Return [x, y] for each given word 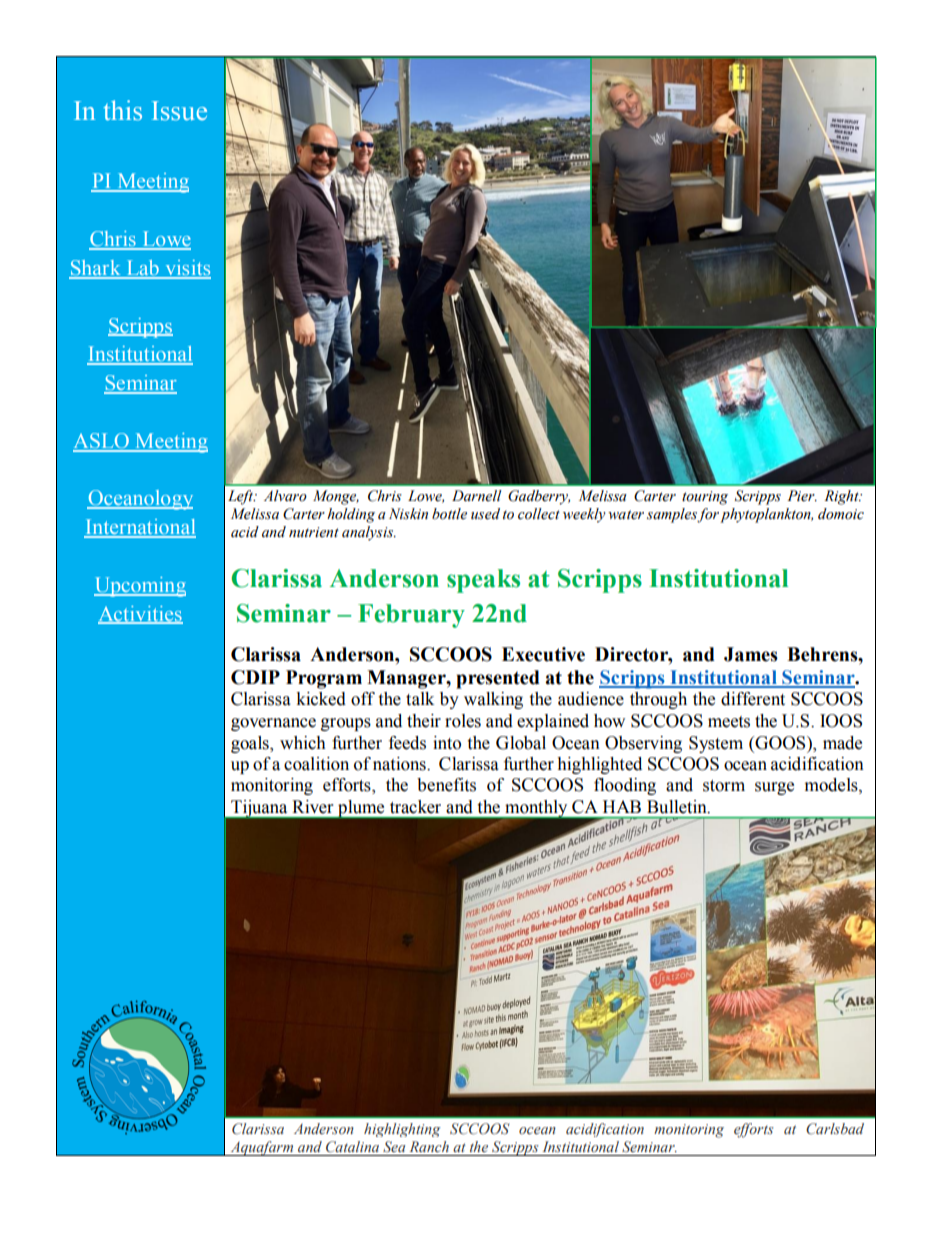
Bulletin [678, 806]
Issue [179, 111]
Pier [802, 496]
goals [251, 744]
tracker [415, 806]
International [140, 528]
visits [187, 269]
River [313, 806]
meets [729, 722]
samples [672, 515]
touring [705, 498]
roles [463, 721]
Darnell [477, 496]
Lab [142, 269]
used [485, 514]
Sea [394, 1146]
